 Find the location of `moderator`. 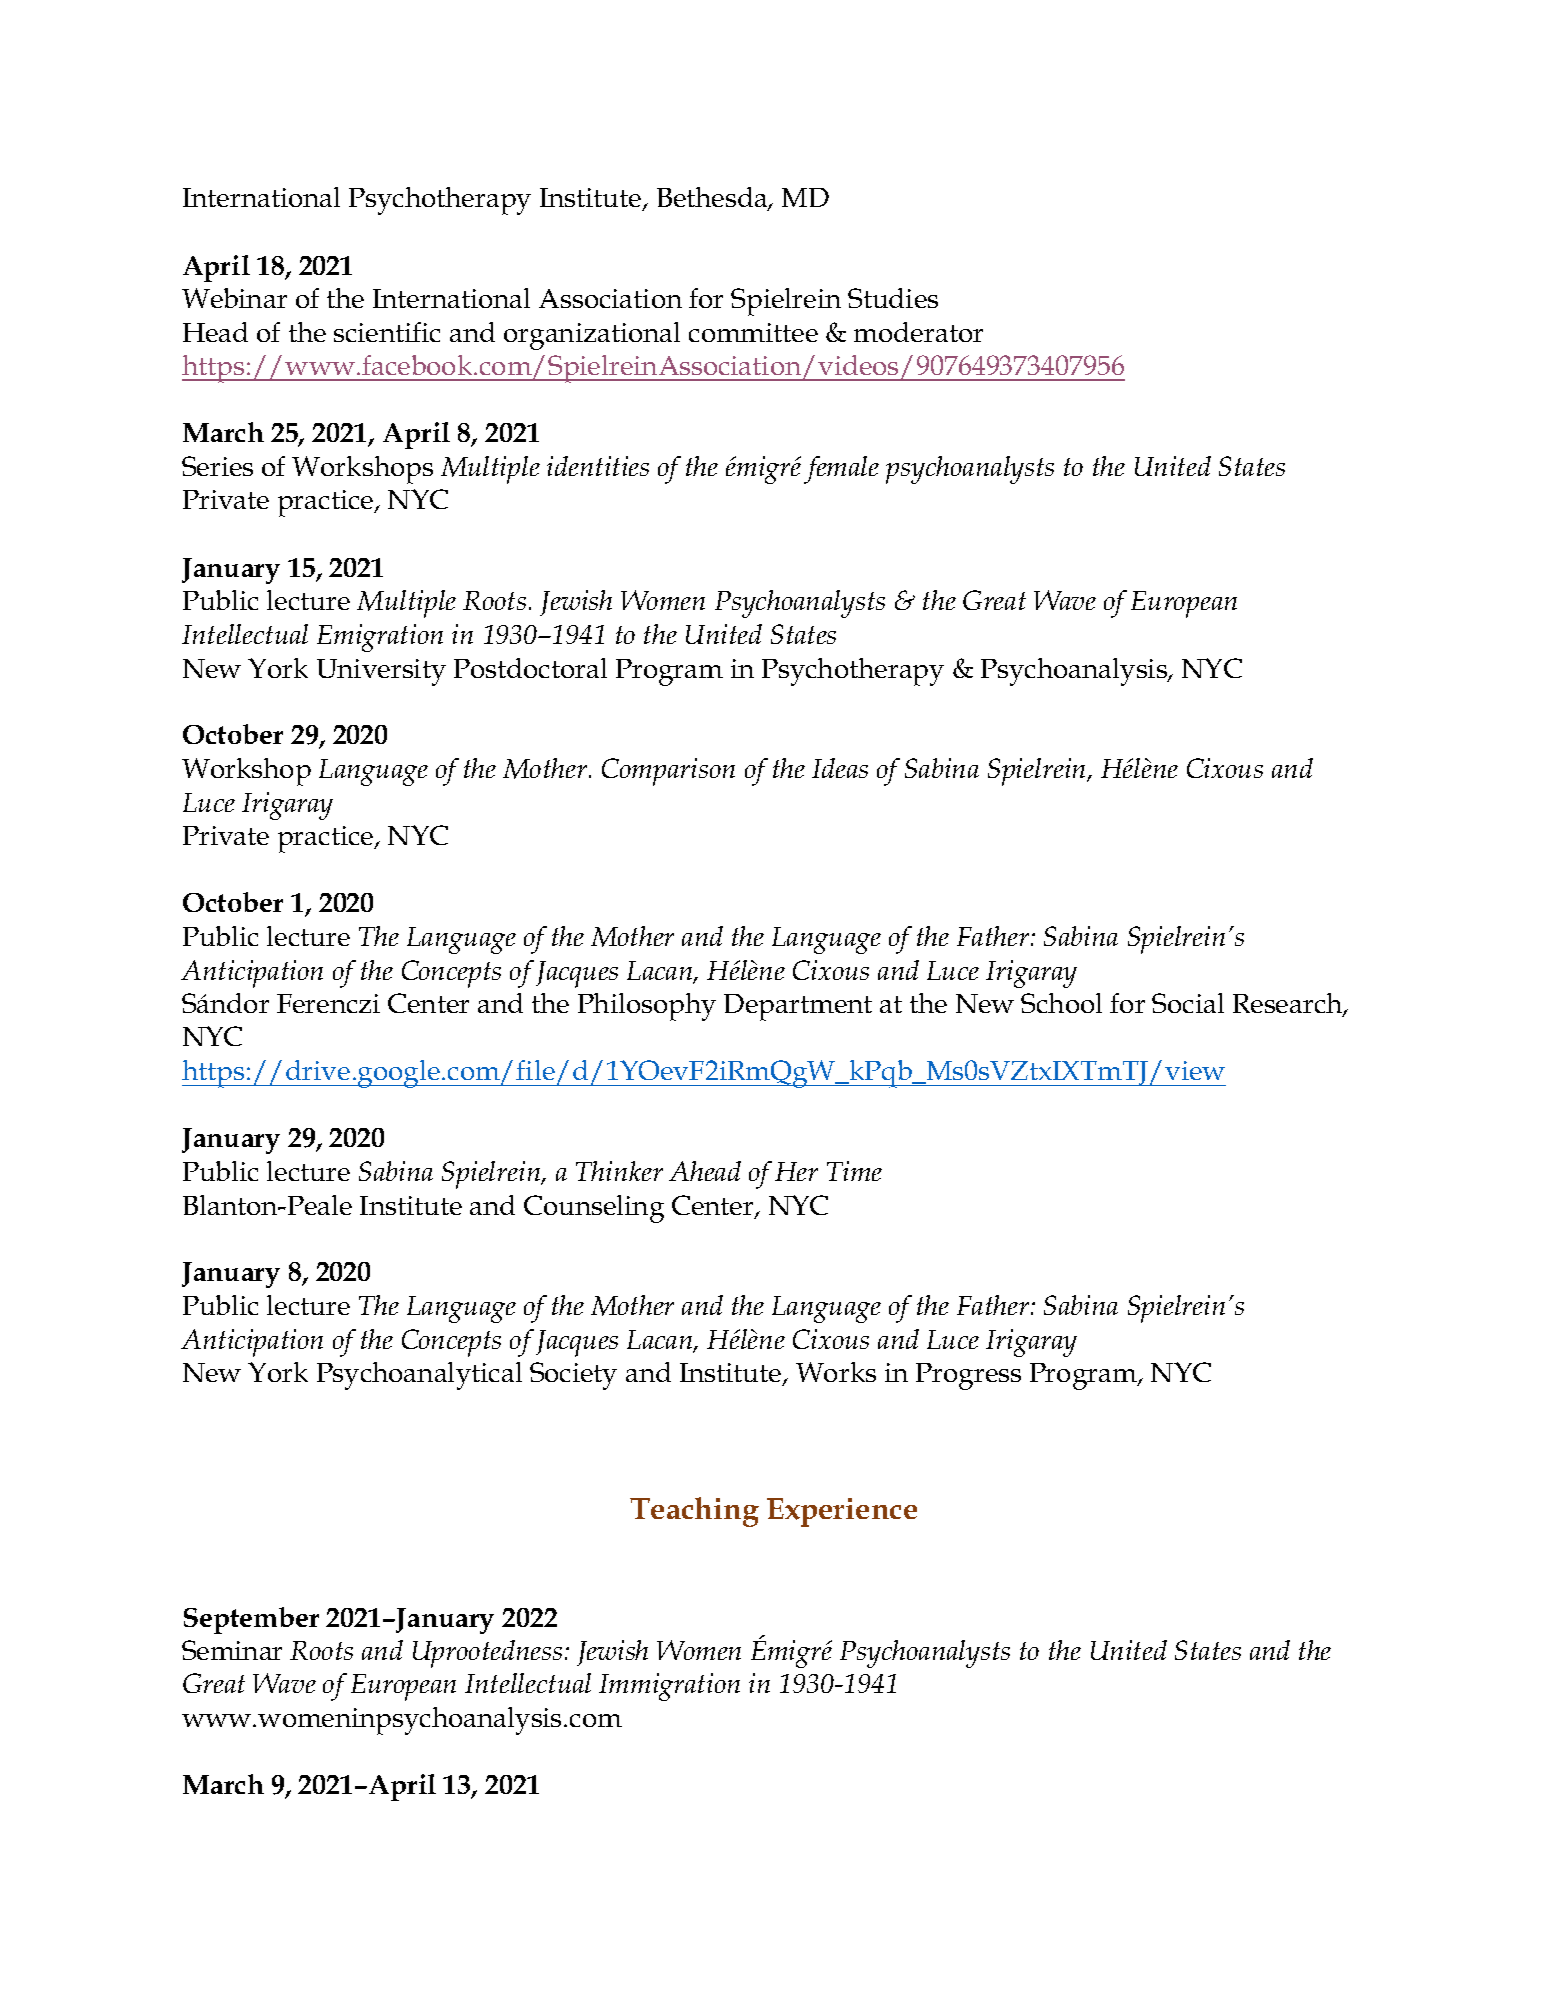

moderator is located at coordinates (918, 332).
